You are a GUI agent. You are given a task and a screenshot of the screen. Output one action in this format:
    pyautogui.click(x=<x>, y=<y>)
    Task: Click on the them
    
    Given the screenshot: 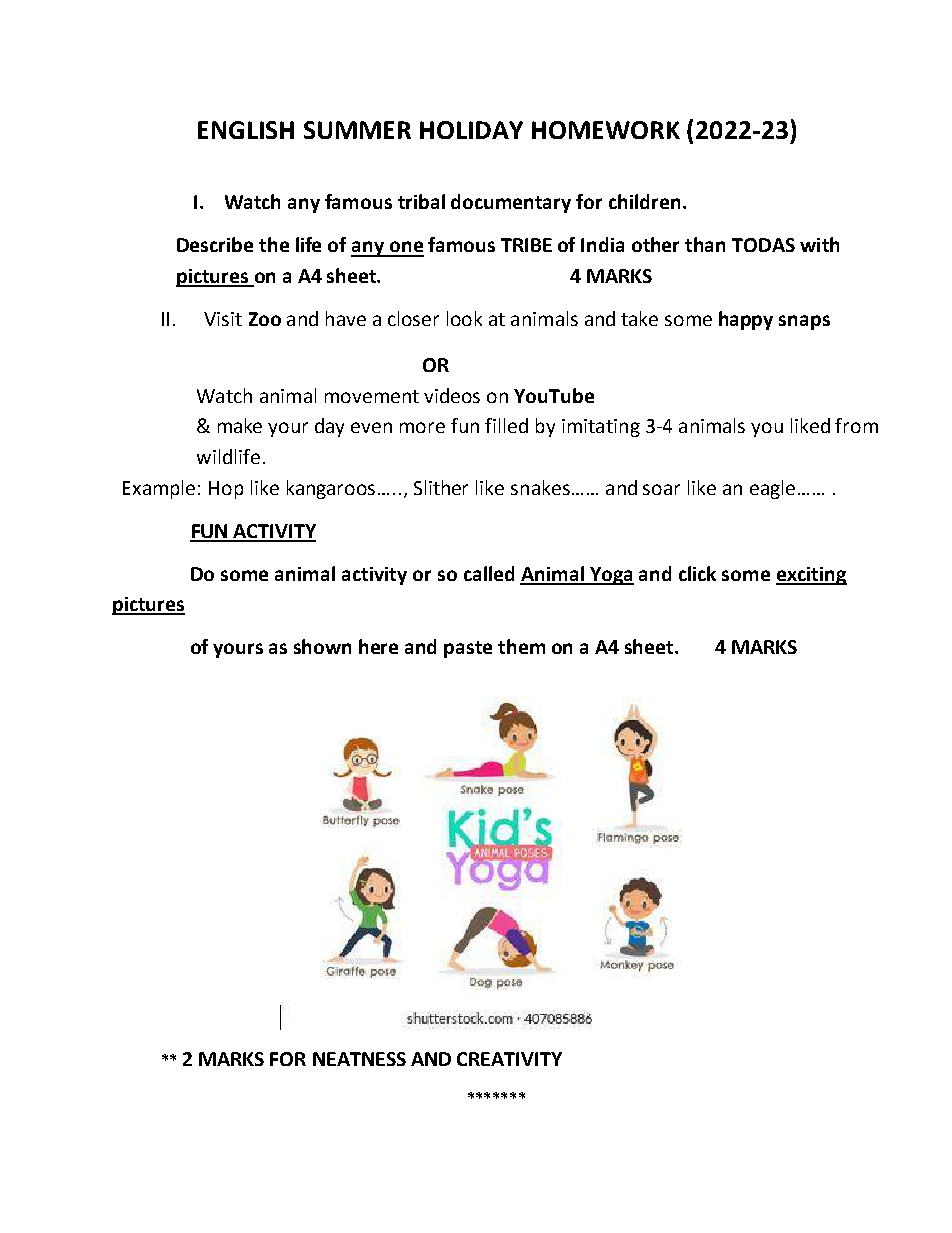 What is the action you would take?
    pyautogui.click(x=521, y=646)
